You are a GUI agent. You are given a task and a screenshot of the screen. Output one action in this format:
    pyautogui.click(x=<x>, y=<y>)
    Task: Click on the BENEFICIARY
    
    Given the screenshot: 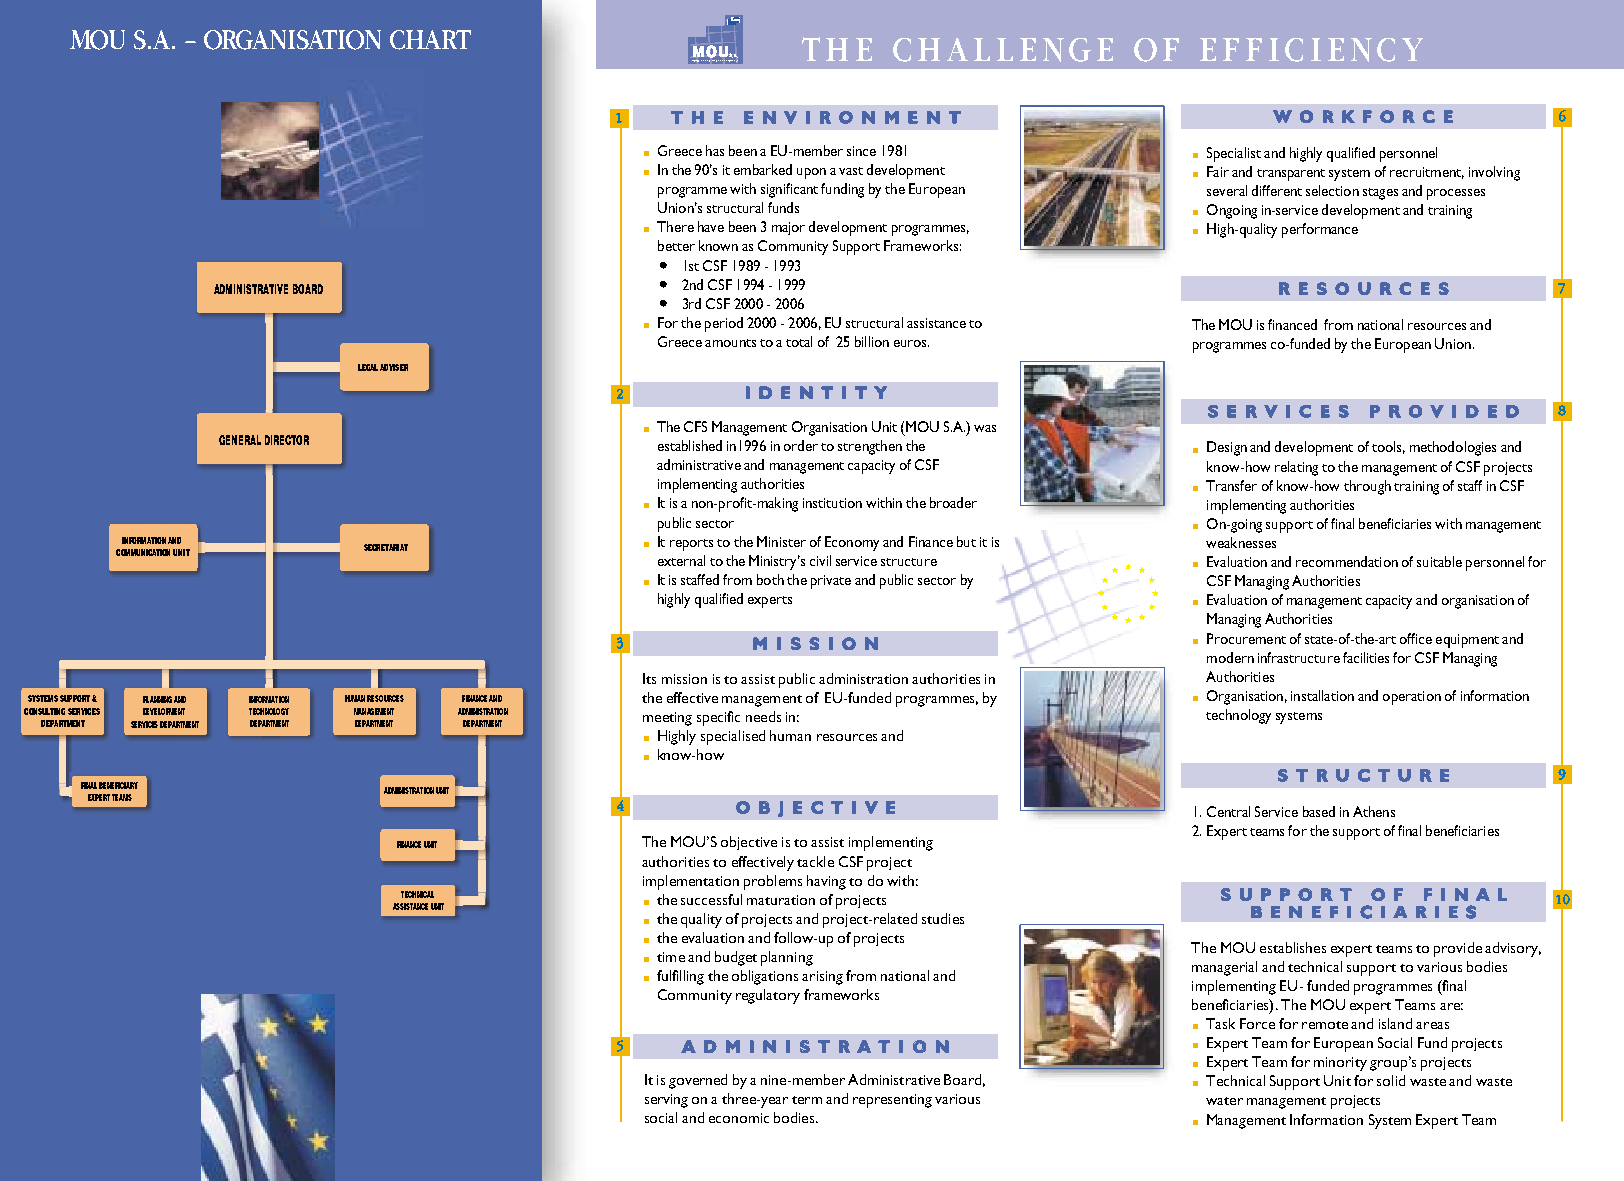 What is the action you would take?
    pyautogui.click(x=118, y=785)
